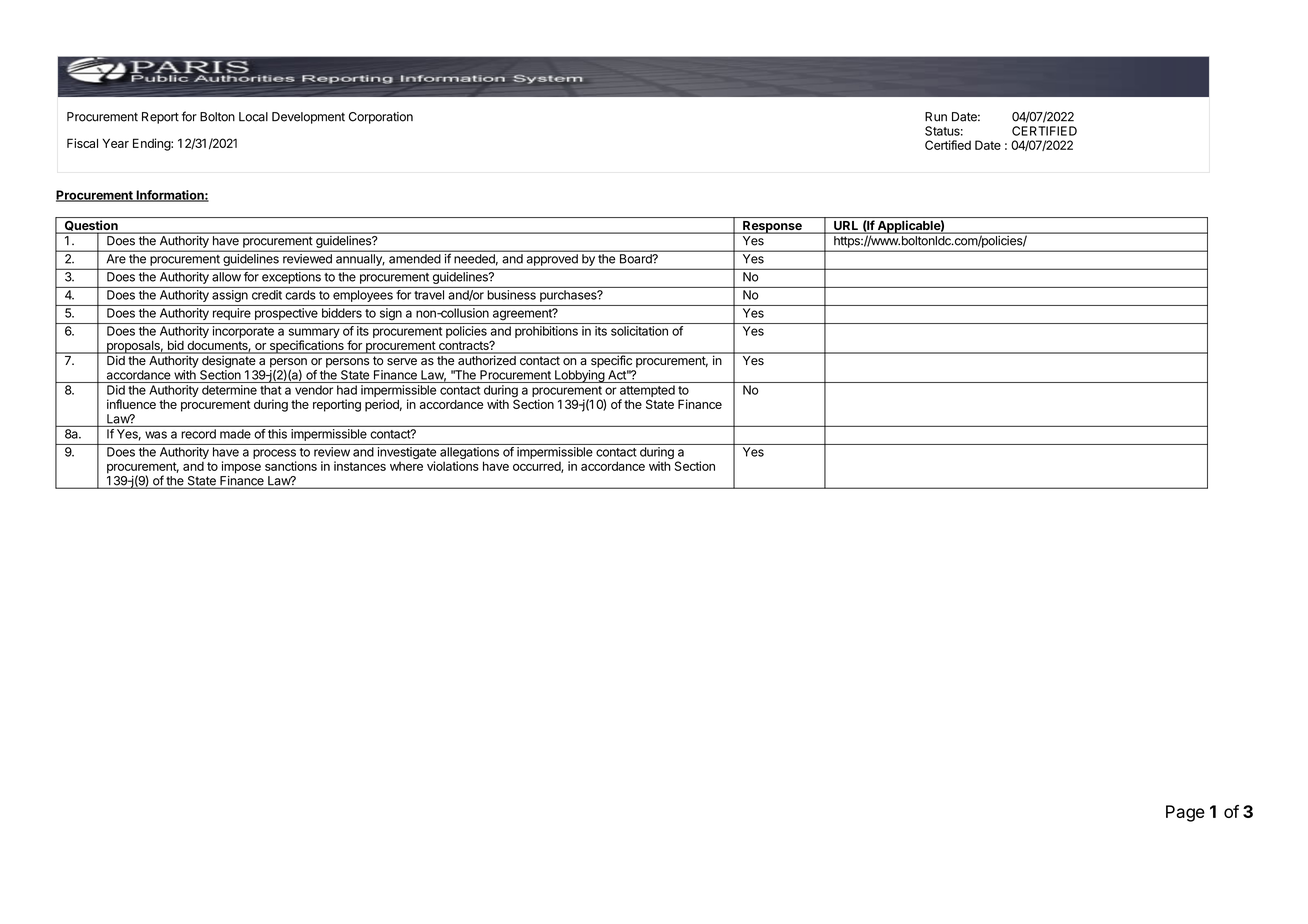 This screenshot has width=1308, height=924. Describe the element at coordinates (406, 466) in the screenshot. I see `where` at that location.
